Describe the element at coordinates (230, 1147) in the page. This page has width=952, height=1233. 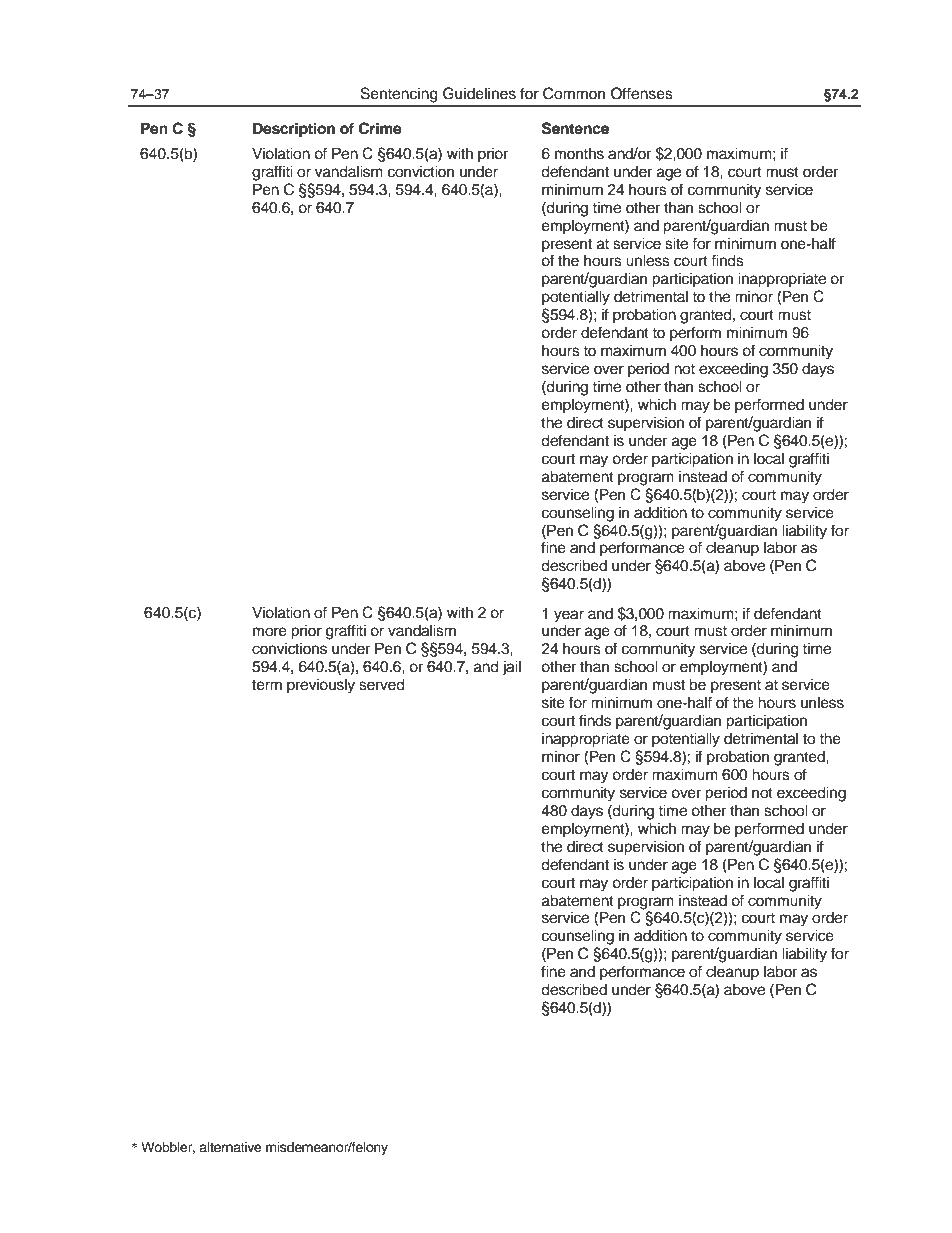
I see `alternative` at that location.
